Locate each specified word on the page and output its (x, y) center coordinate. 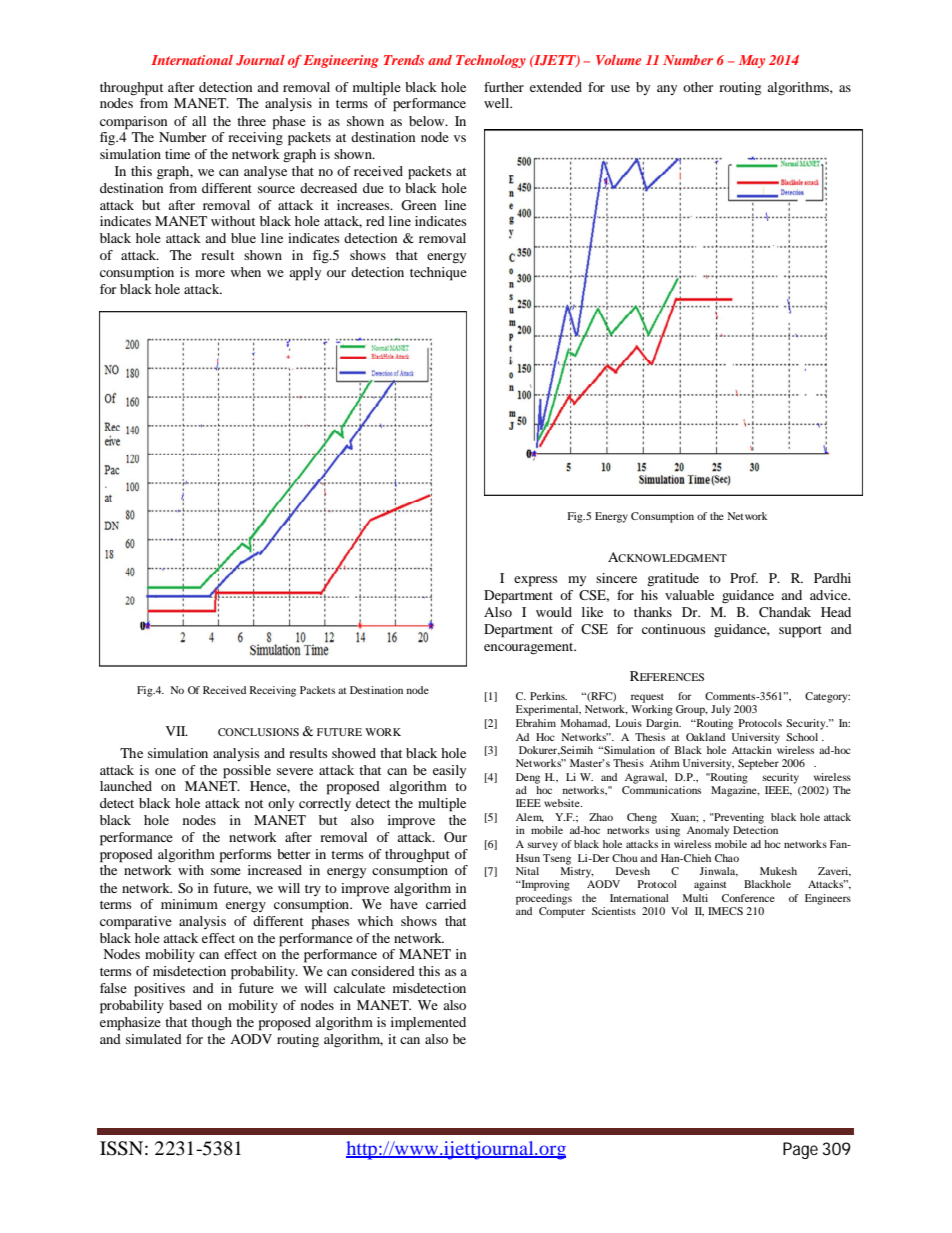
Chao (727, 858)
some (226, 871)
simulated (154, 1039)
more (210, 273)
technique (438, 274)
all (199, 121)
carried (446, 904)
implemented (428, 1024)
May (752, 61)
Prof (744, 578)
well (498, 103)
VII (177, 731)
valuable (689, 595)
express (536, 581)
